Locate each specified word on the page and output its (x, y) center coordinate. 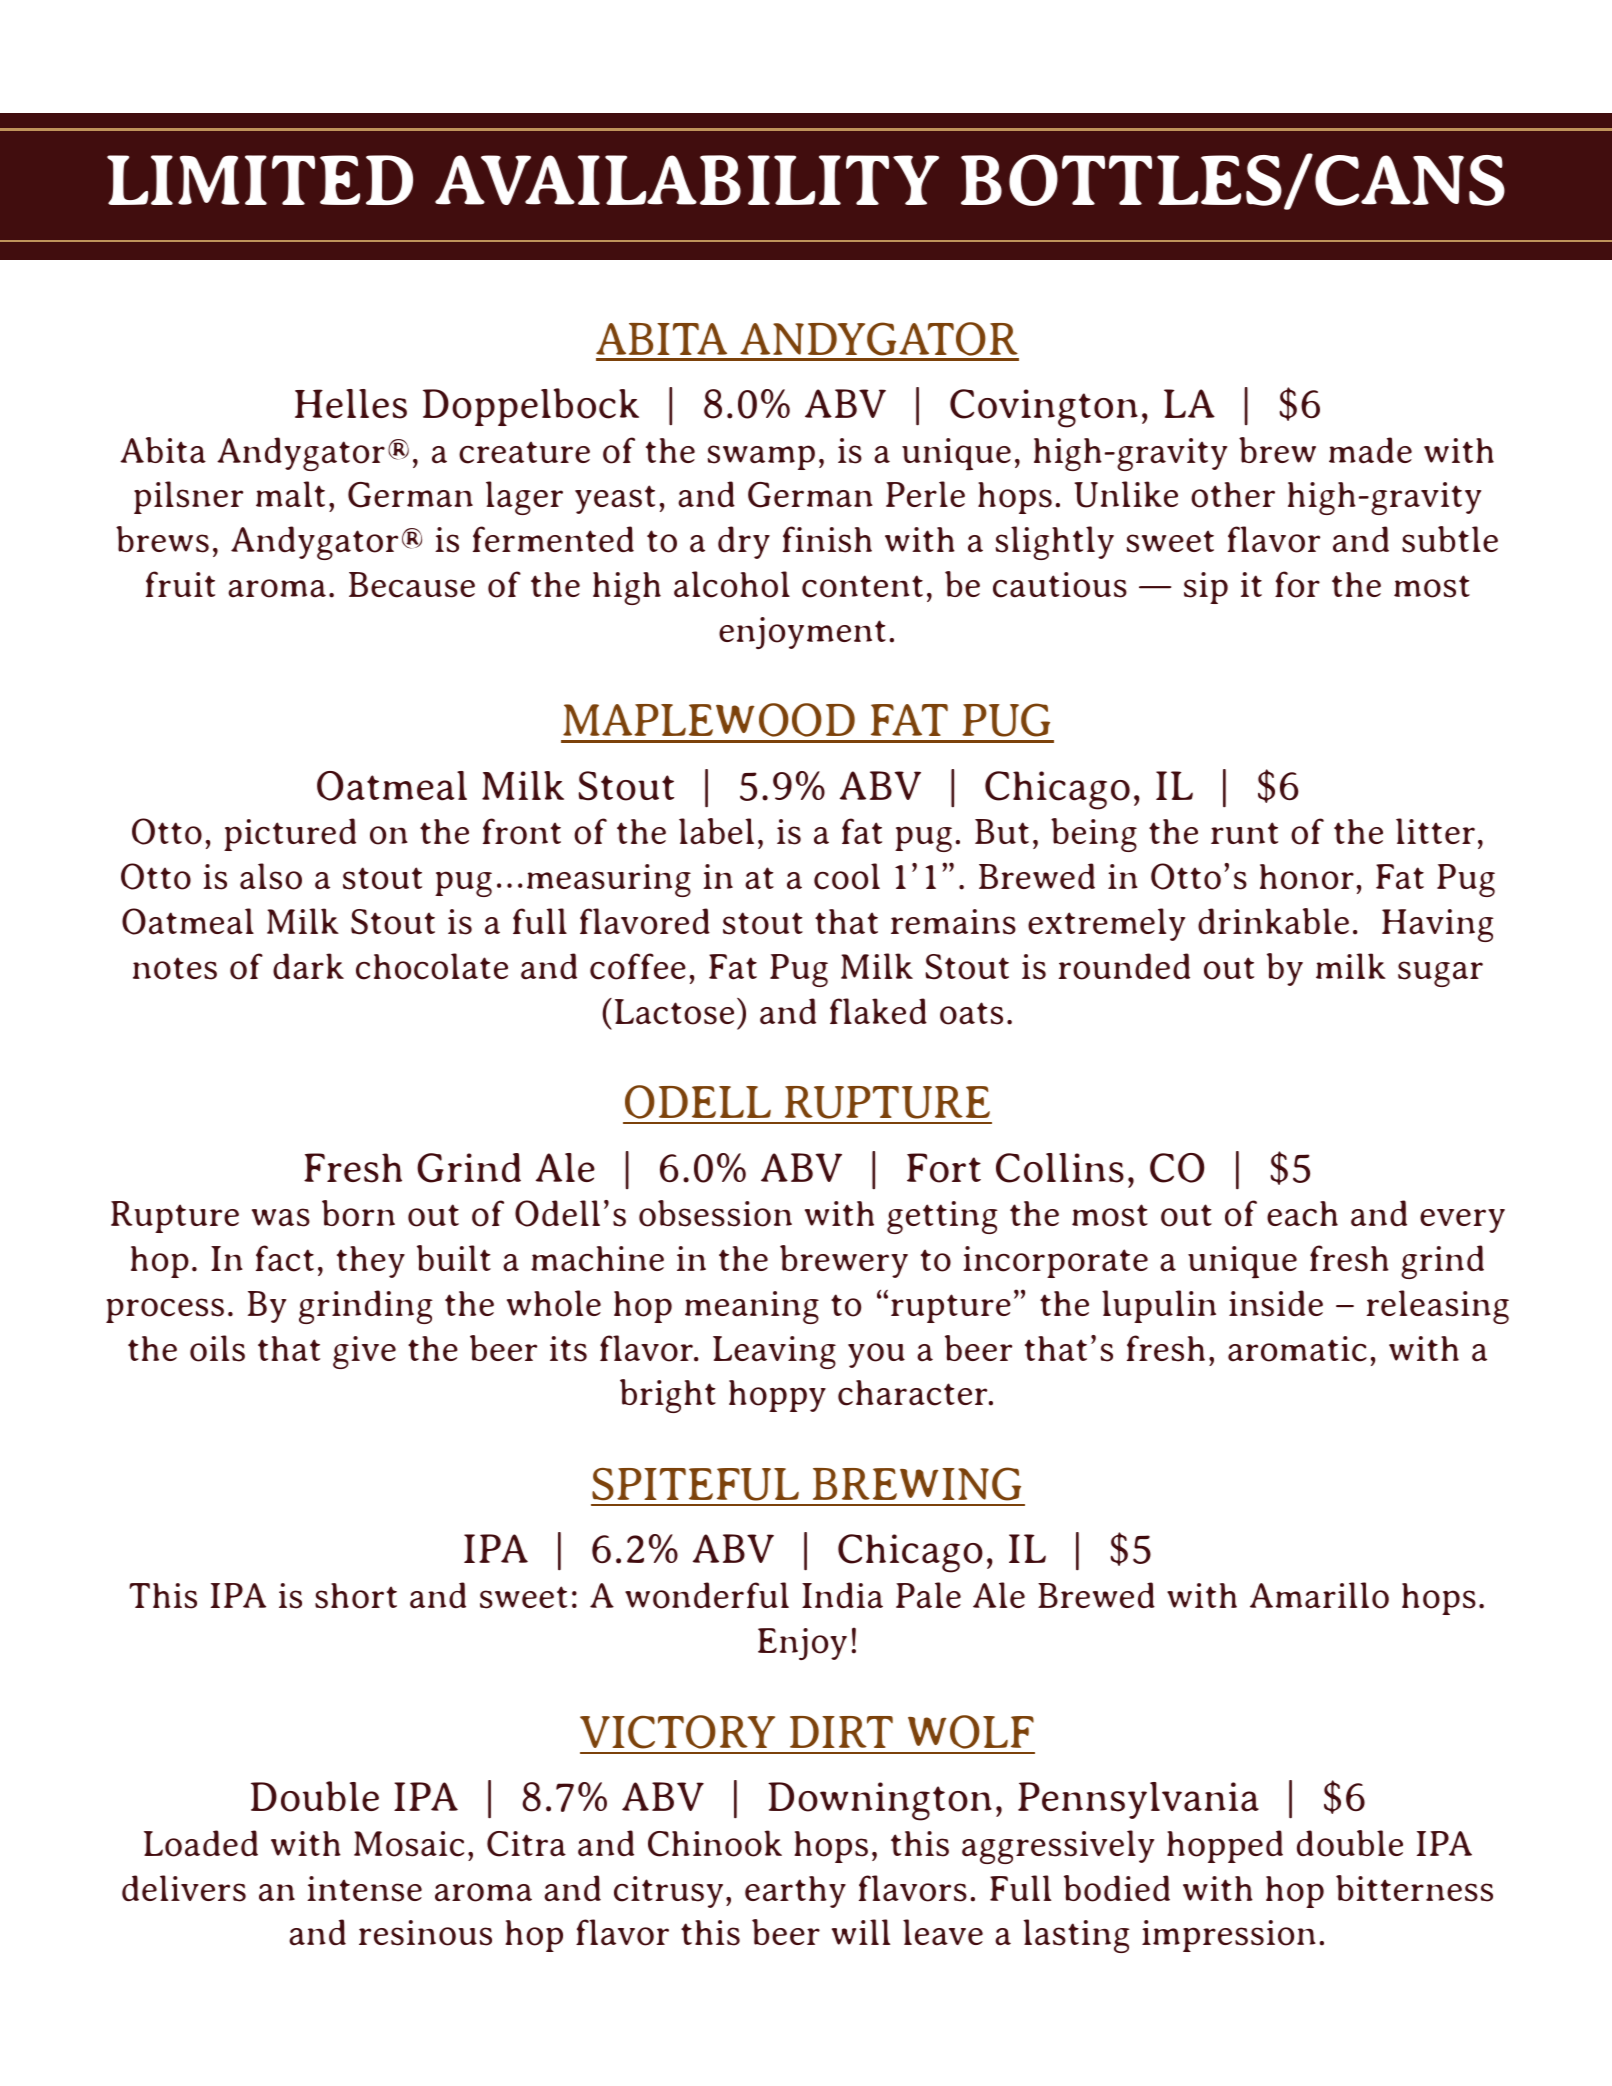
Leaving (774, 1352)
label (716, 831)
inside (1276, 1303)
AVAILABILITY (687, 180)
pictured (290, 834)
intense (364, 1889)
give (364, 1352)
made (1370, 450)
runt (1244, 833)
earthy (795, 1892)
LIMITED (260, 180)
